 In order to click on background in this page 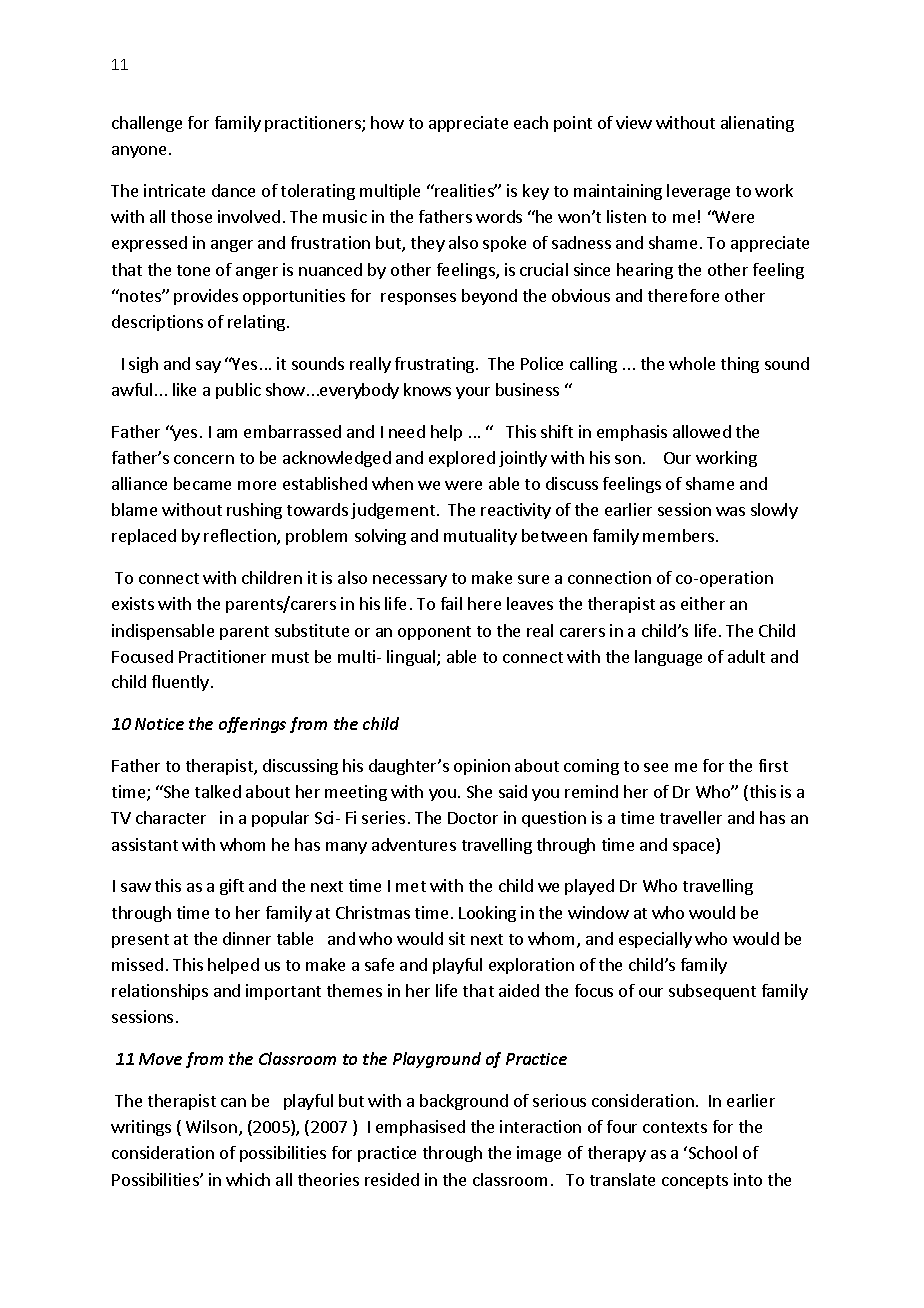, I will do `click(464, 1102)`.
